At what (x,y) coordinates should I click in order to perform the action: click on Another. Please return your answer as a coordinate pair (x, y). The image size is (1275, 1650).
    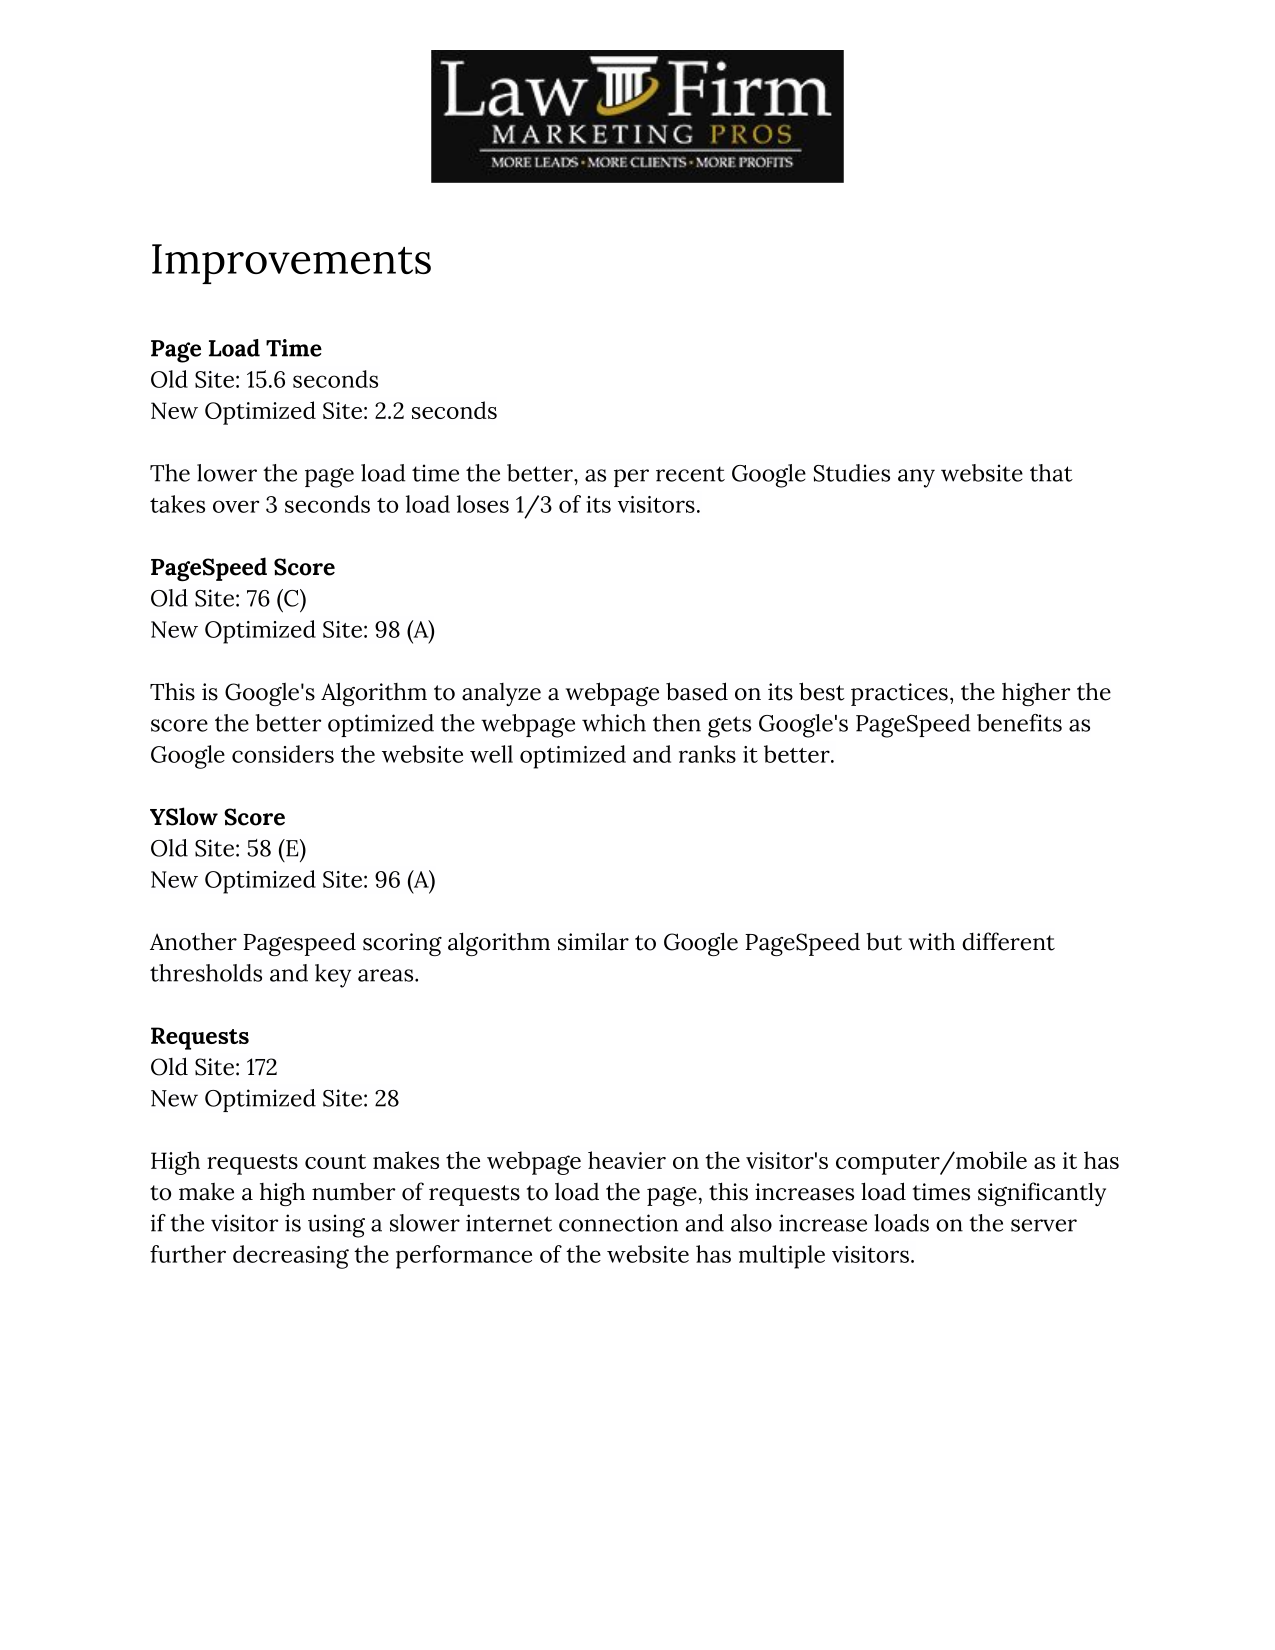
    Looking at the image, I should click on (193, 942).
